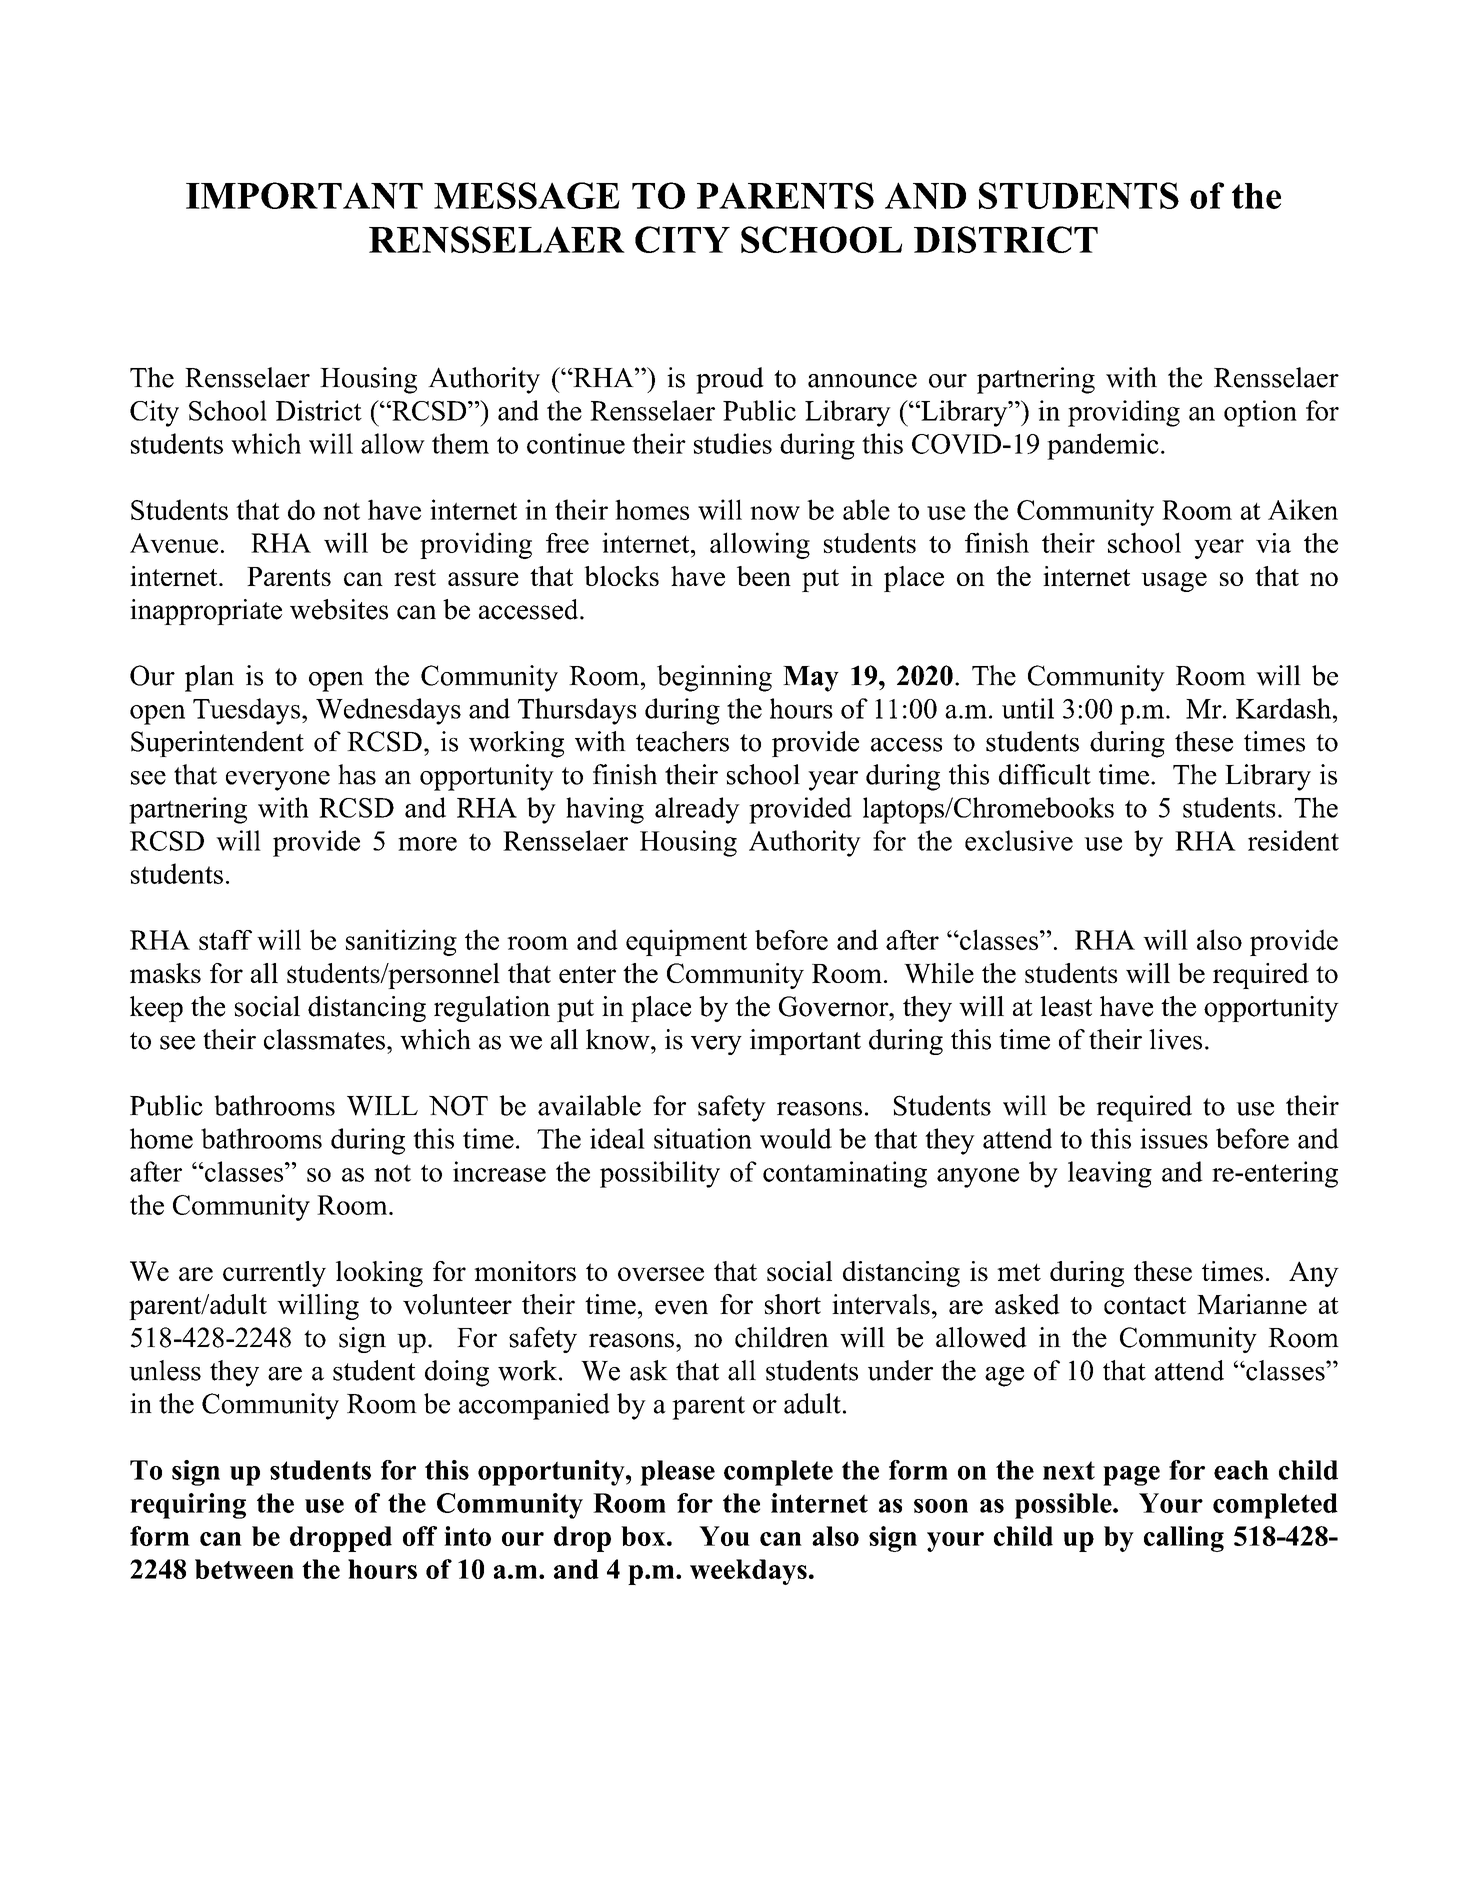 The width and height of the image is (1468, 1900). I want to click on proud, so click(730, 380).
